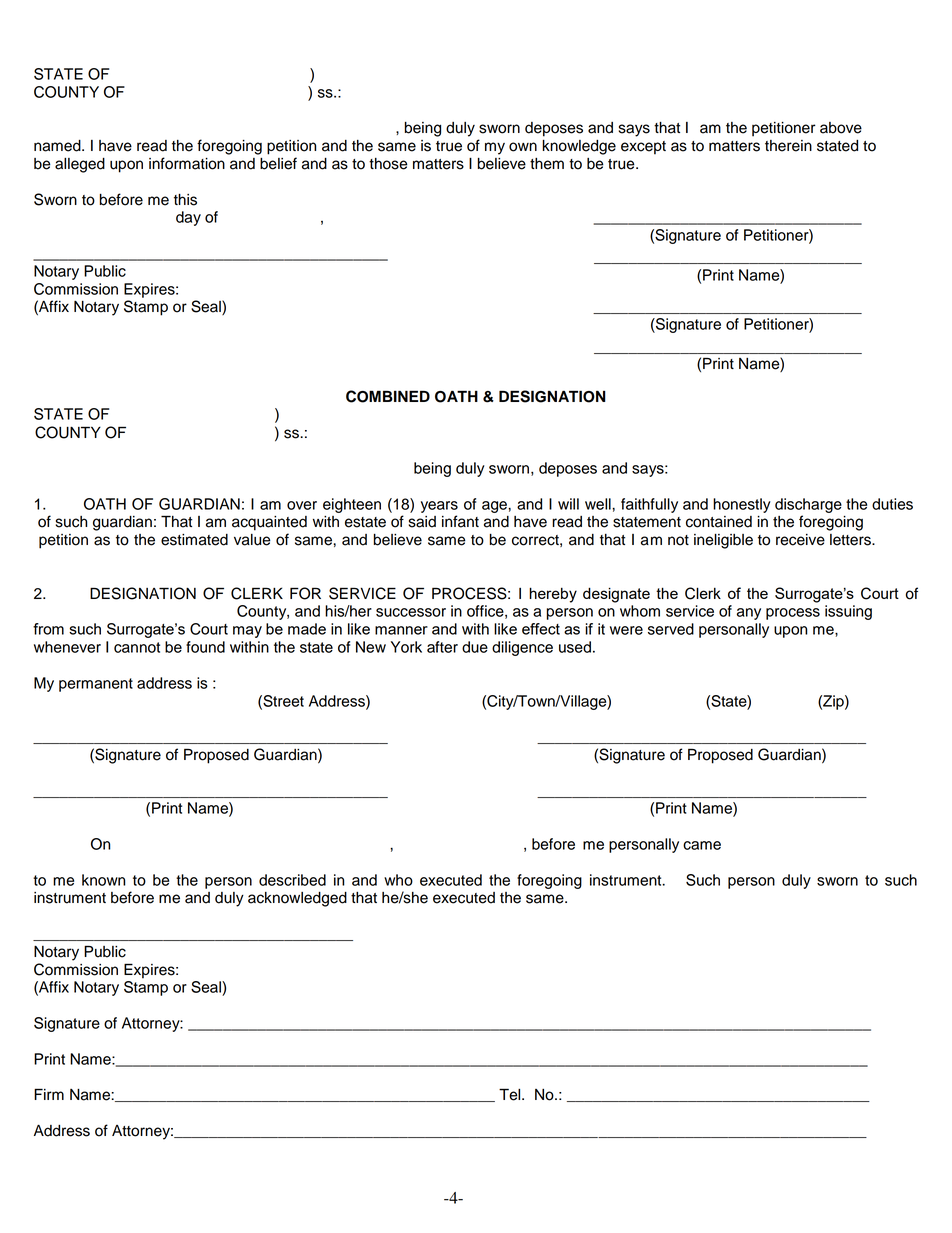  What do you see at coordinates (788, 146) in the image?
I see `therein` at bounding box center [788, 146].
